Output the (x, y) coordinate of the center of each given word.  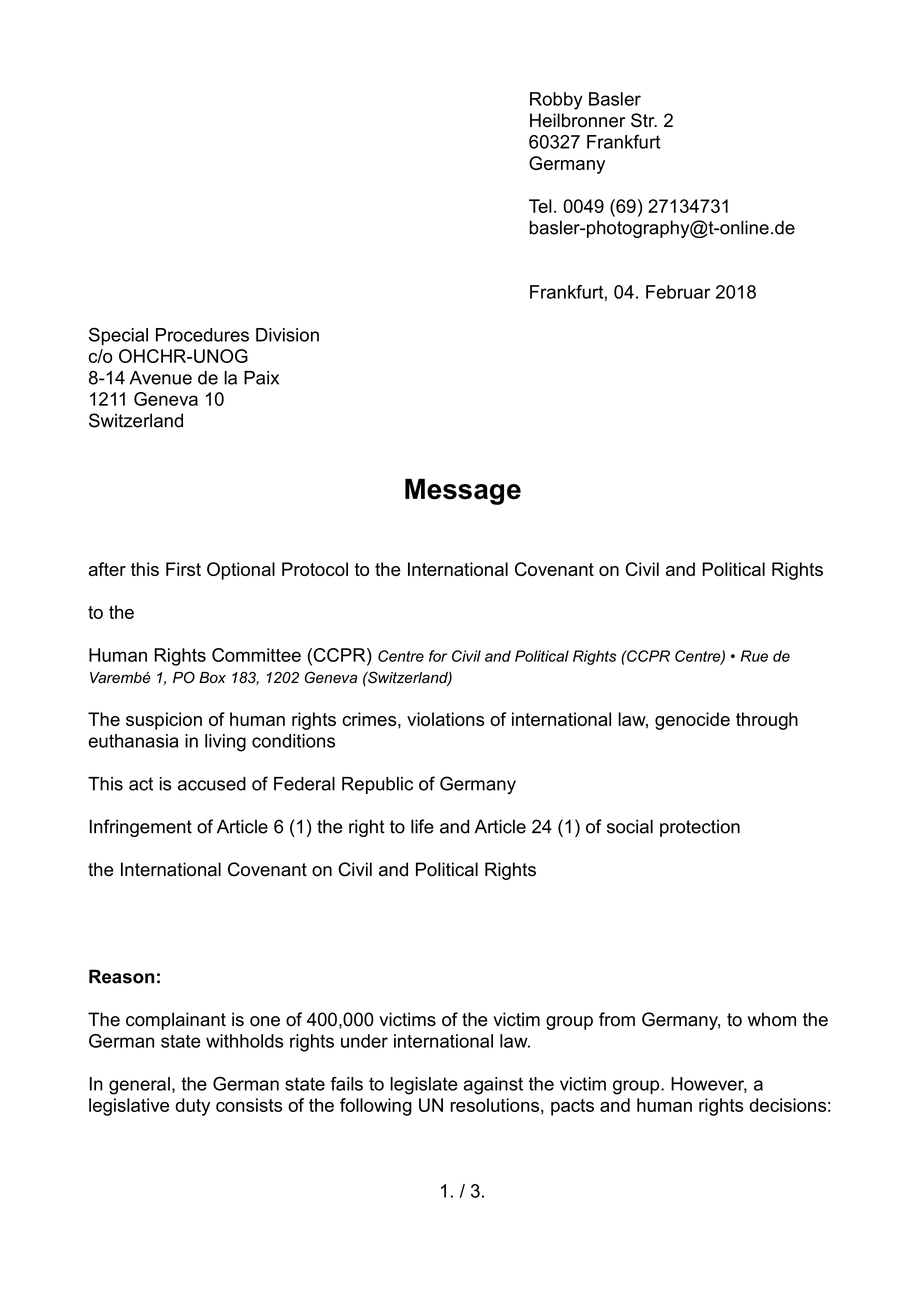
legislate (424, 1086)
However (709, 1085)
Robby (556, 101)
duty (192, 1107)
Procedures (202, 335)
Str (644, 120)
